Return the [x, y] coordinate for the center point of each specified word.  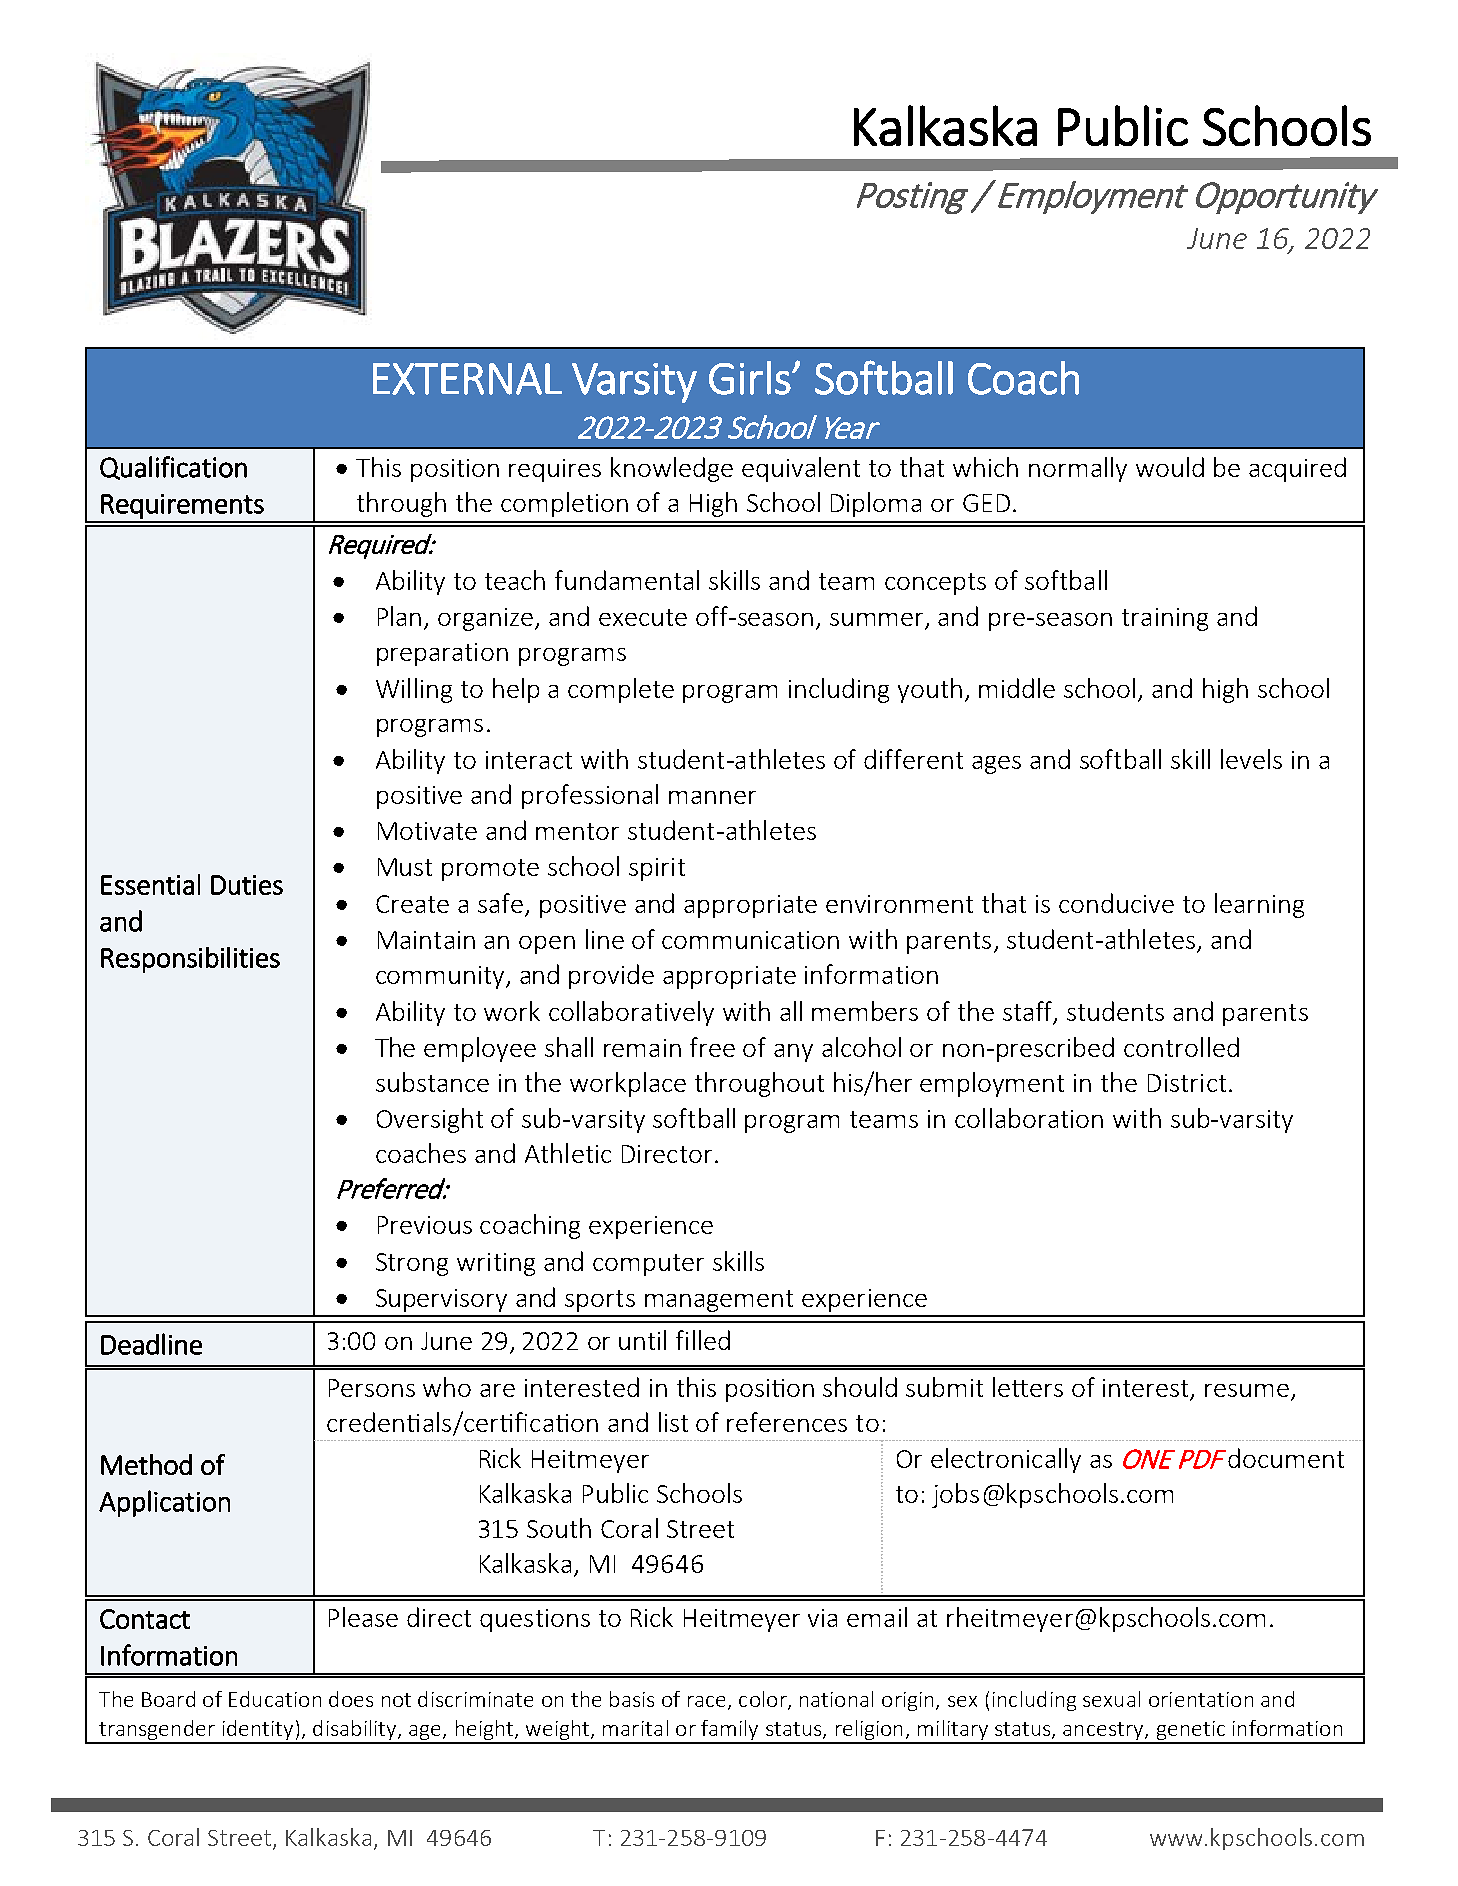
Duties [247, 885]
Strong [412, 1264]
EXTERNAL [467, 379]
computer [648, 1265]
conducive [1116, 903]
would [1170, 467]
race [706, 1701]
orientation [1201, 1699]
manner [712, 797]
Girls [750, 378]
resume [1247, 1390]
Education [275, 1699]
